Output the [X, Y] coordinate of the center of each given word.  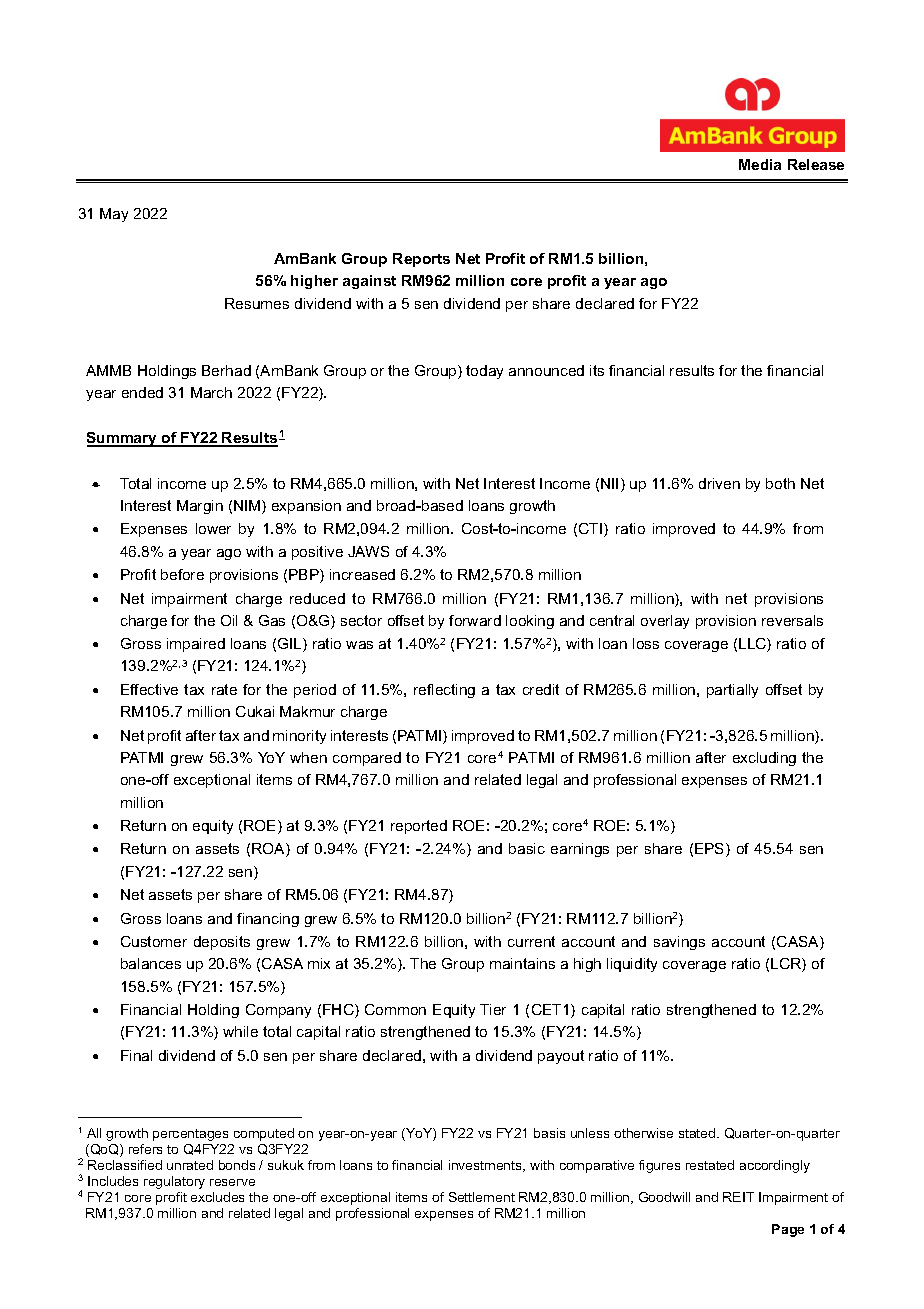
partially [732, 691]
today [484, 372]
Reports [421, 260]
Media [760, 164]
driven [719, 483]
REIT [738, 1197]
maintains [522, 963]
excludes [217, 1197]
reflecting [444, 691]
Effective [149, 689]
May [114, 215]
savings [679, 943]
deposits [222, 943]
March [211, 392]
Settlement [482, 1197]
